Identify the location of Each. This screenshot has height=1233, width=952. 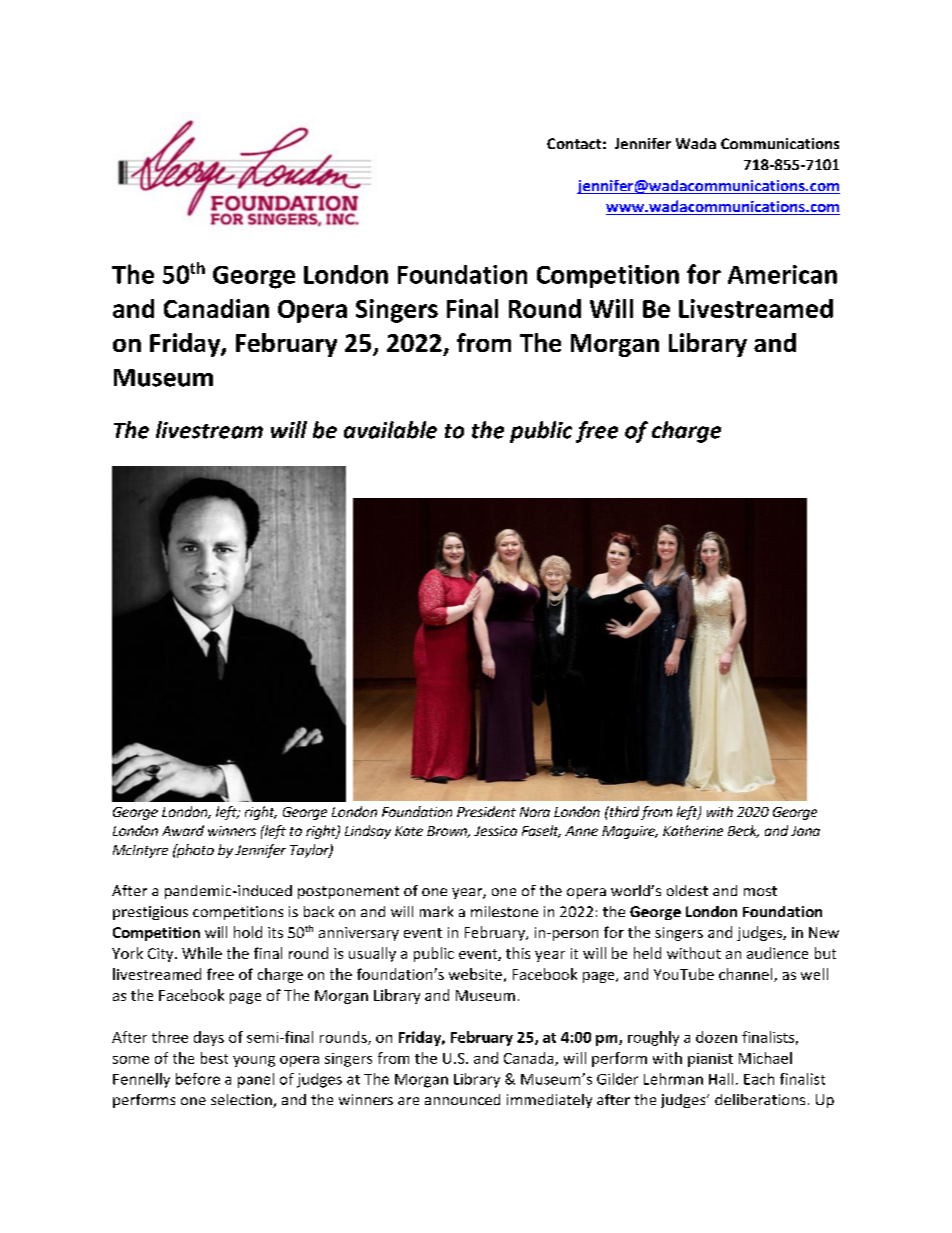
(759, 1079).
